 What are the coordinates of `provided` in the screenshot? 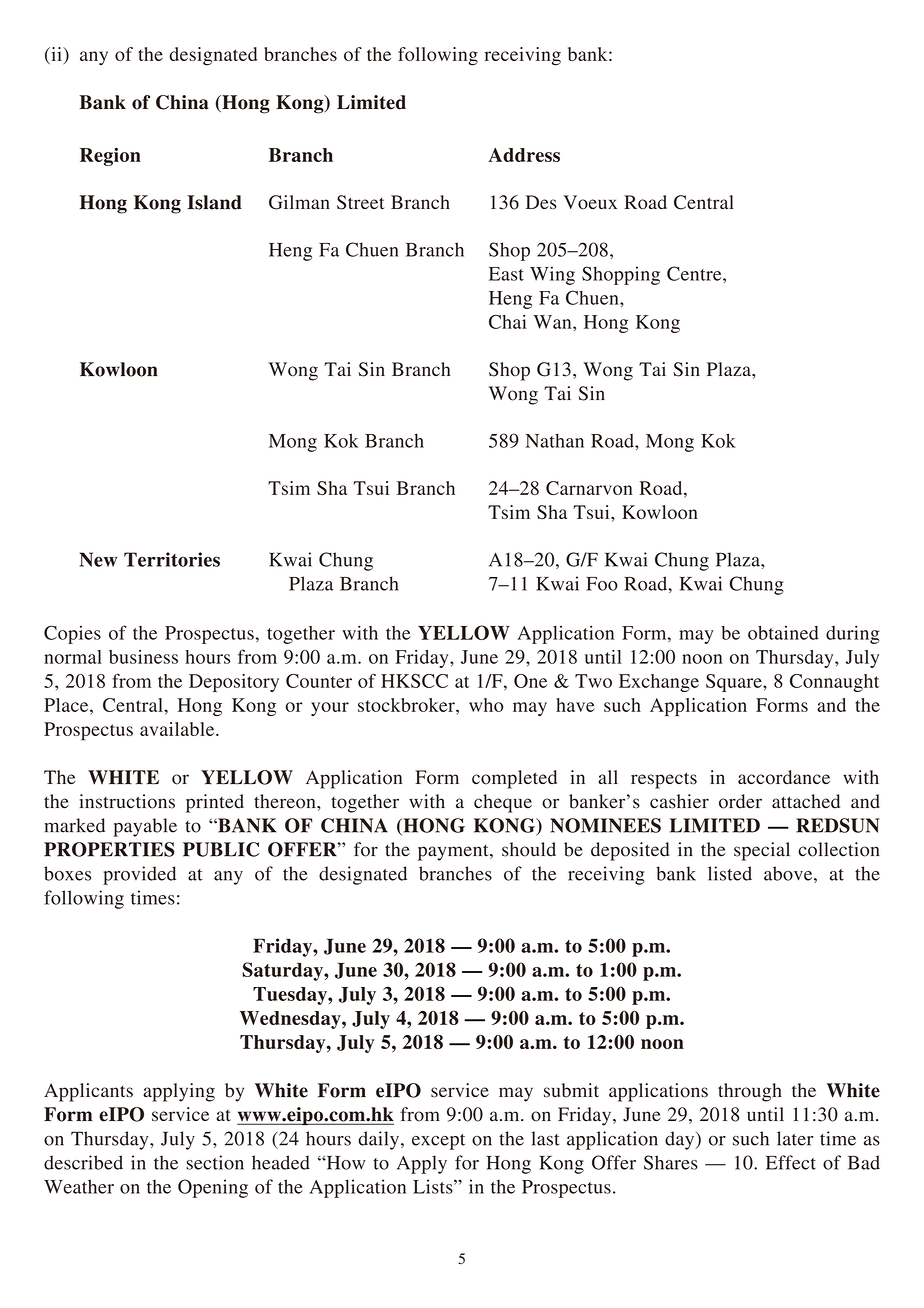 It's located at (139, 875).
